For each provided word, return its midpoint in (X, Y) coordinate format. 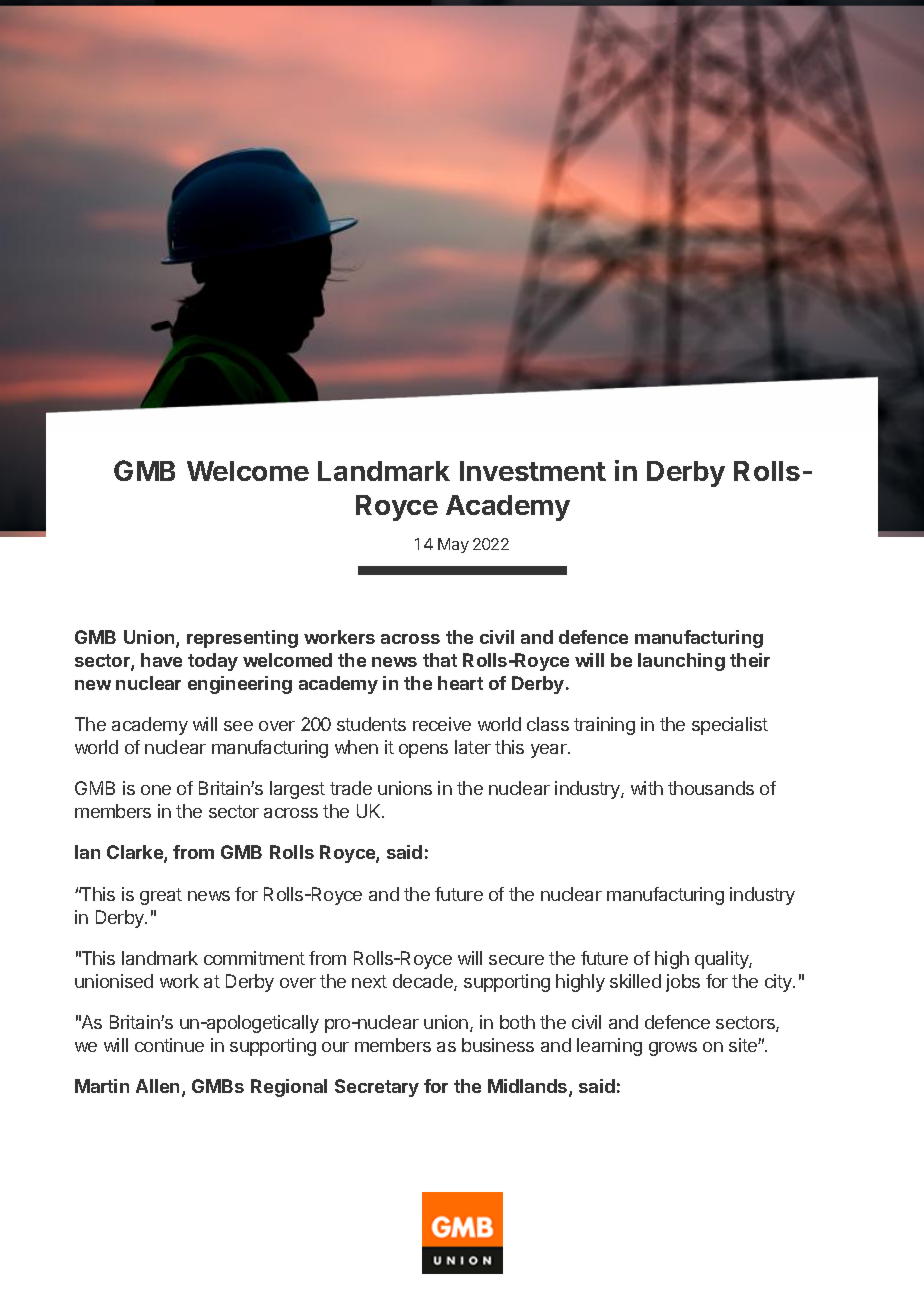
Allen (157, 1086)
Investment (533, 471)
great (161, 896)
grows (673, 1049)
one (156, 790)
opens (423, 751)
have (161, 660)
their (750, 660)
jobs (683, 983)
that (440, 660)
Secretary (377, 1088)
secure (516, 960)
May (453, 545)
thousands (711, 788)
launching (681, 662)
